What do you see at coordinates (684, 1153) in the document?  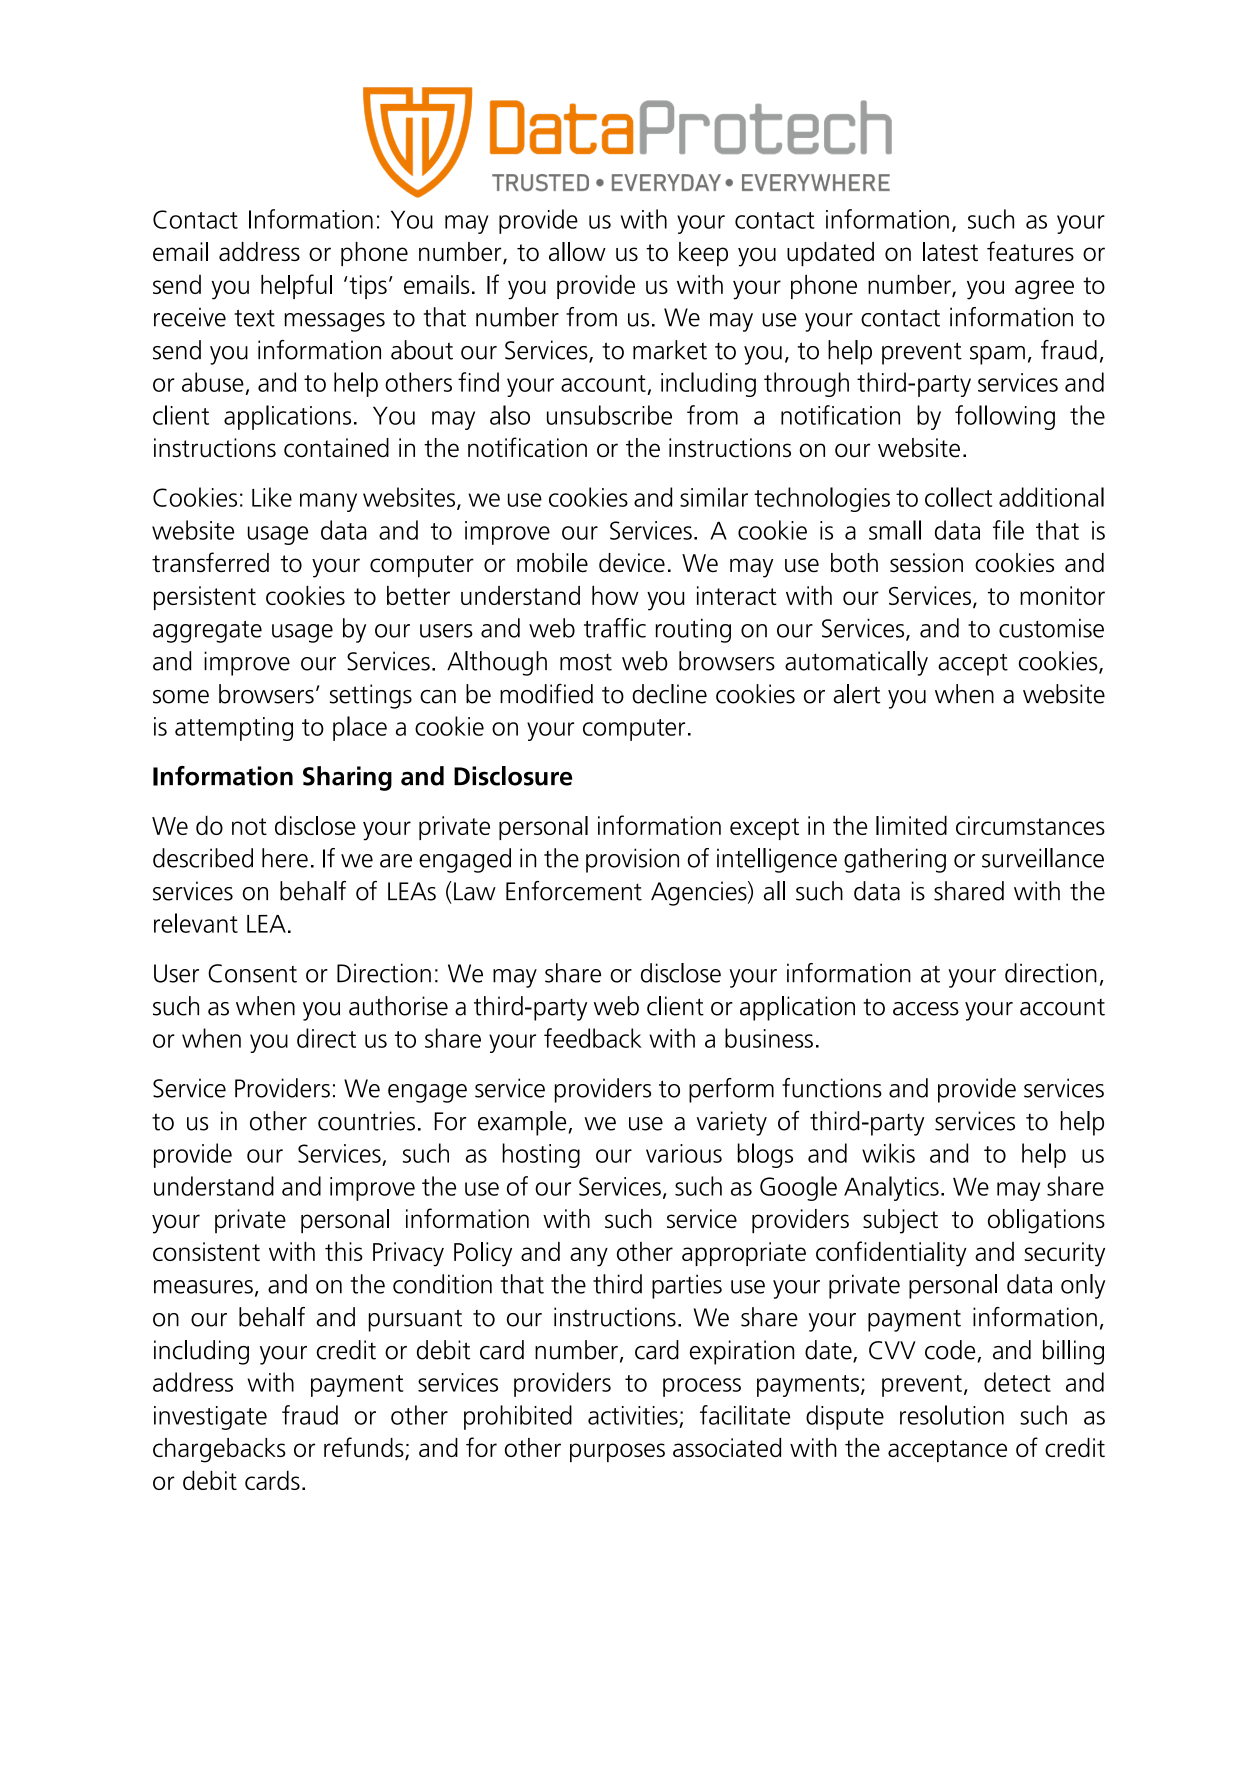 I see `various` at bounding box center [684, 1153].
